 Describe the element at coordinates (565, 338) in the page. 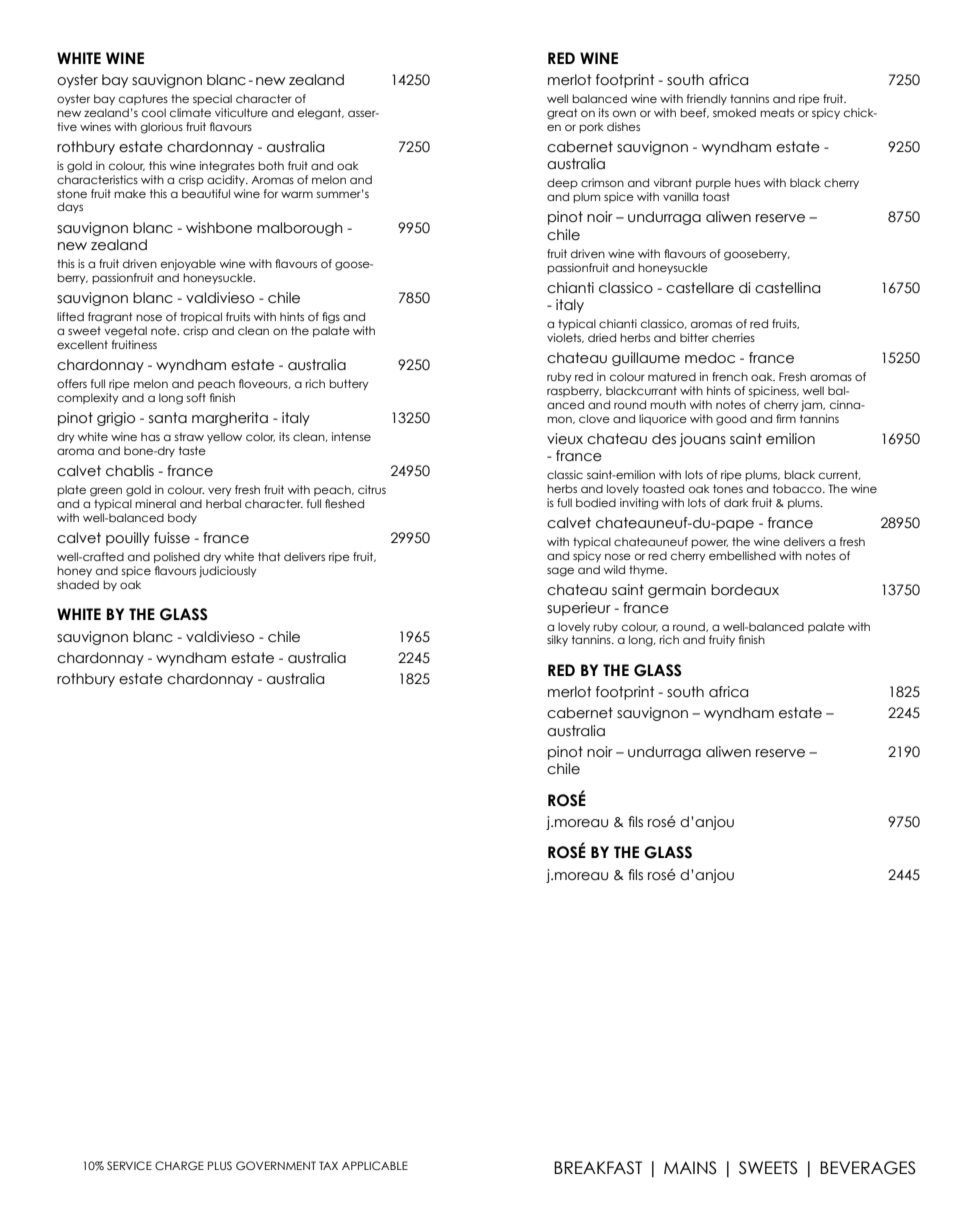

I see `violets` at that location.
